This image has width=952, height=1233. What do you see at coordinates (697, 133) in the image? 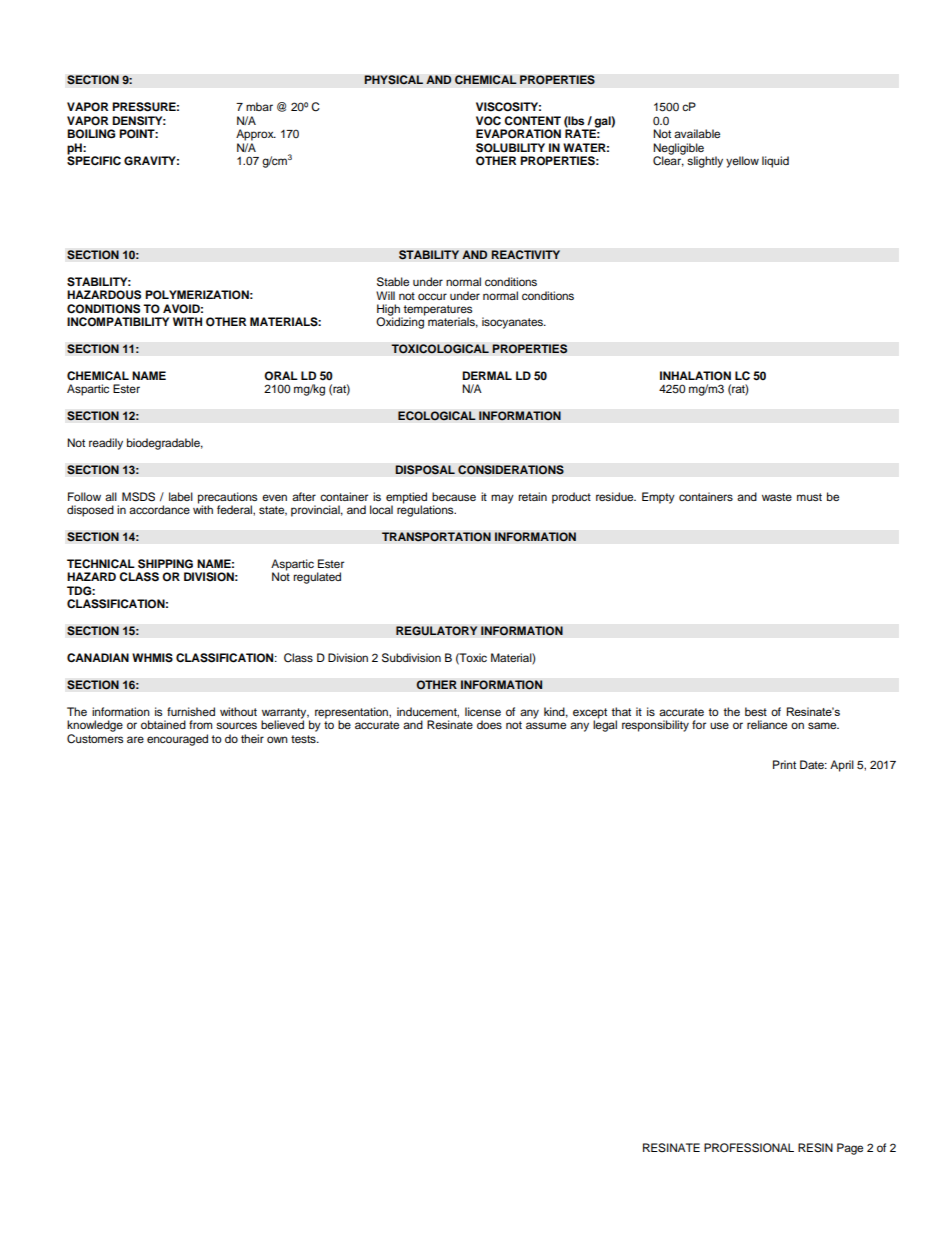
I see `available` at bounding box center [697, 133].
